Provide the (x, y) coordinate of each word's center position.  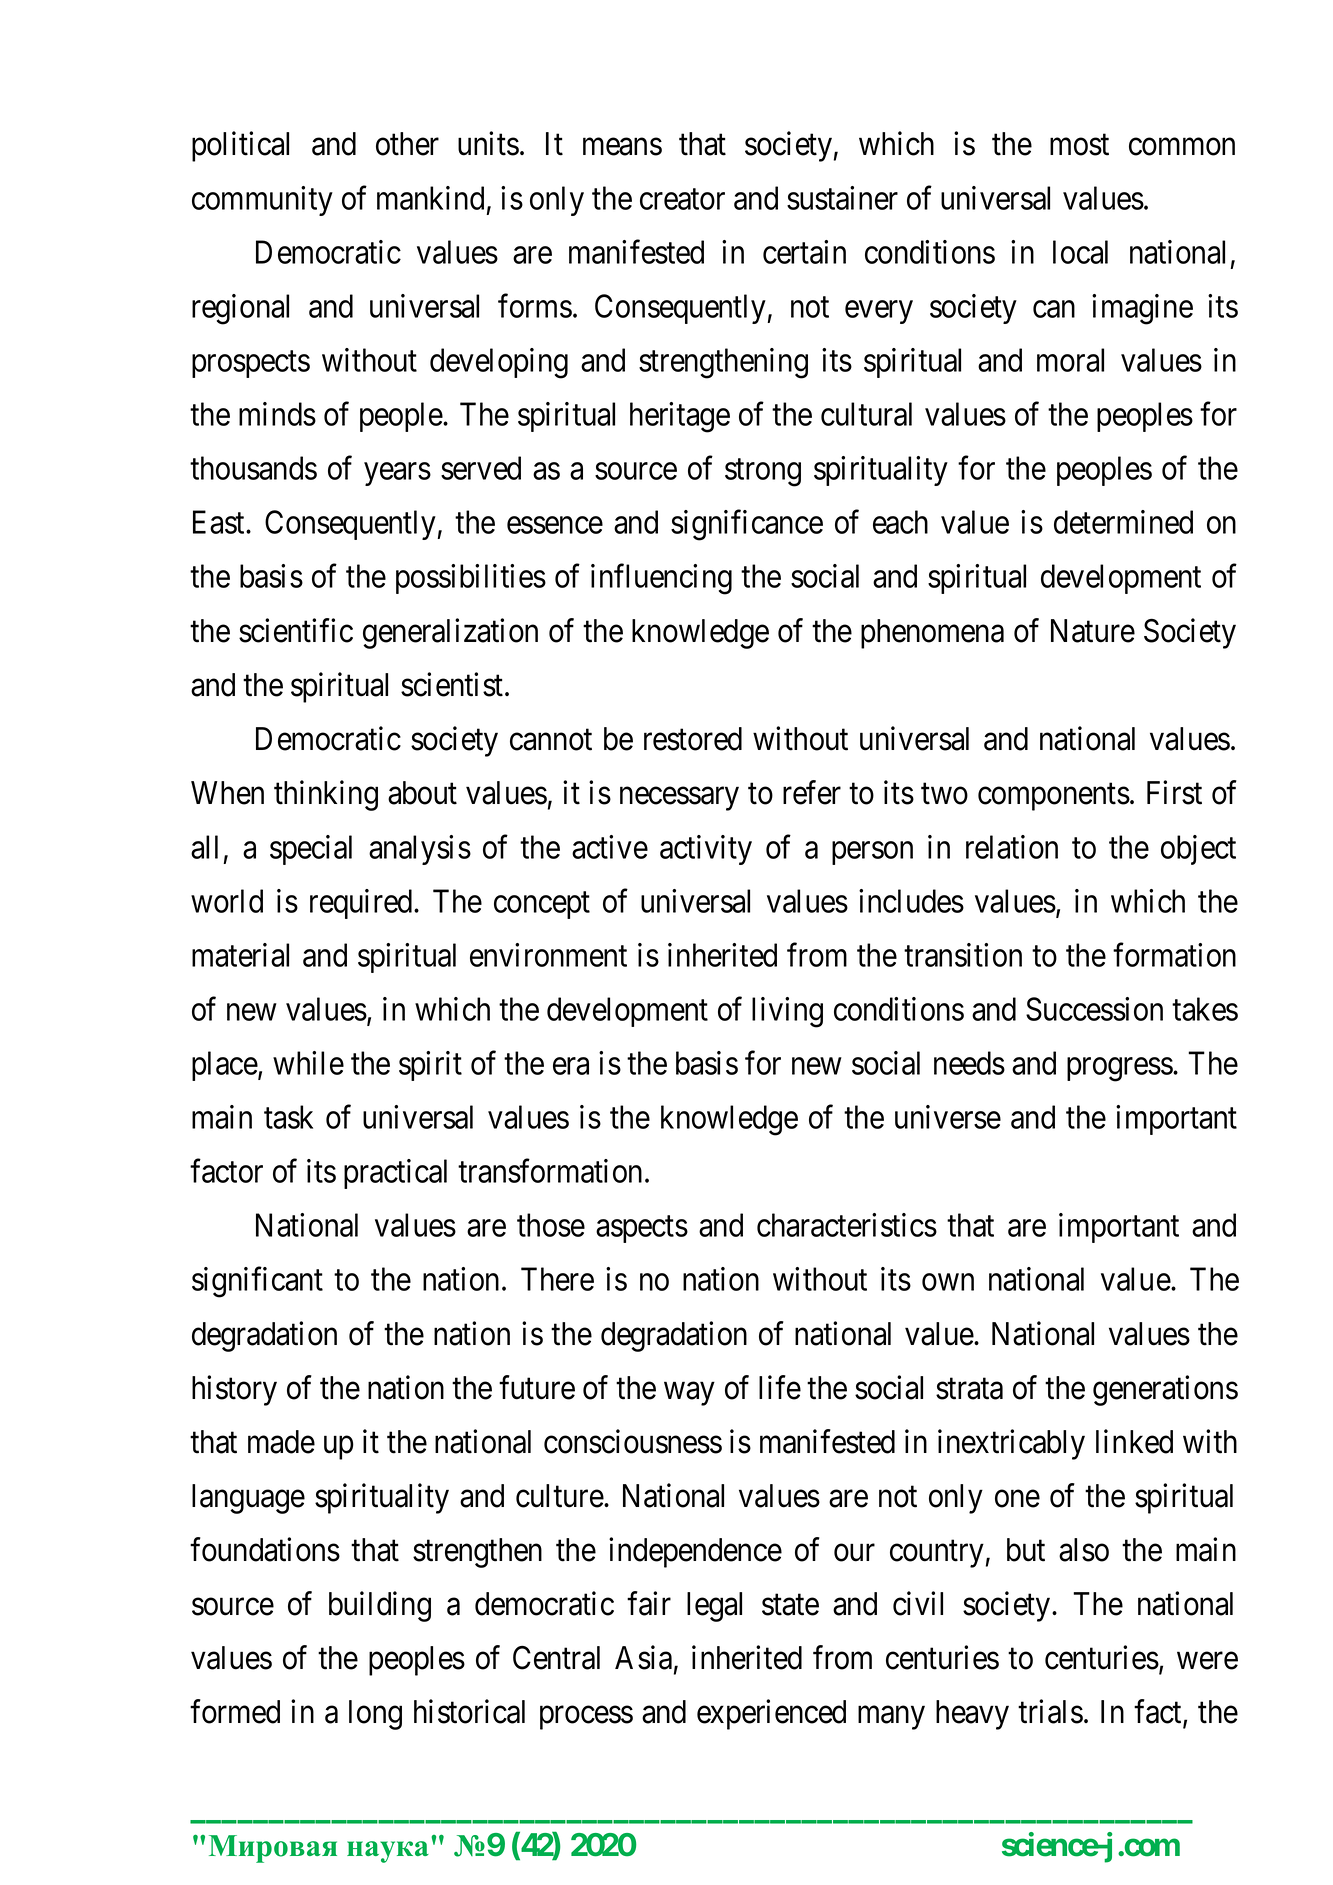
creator (682, 199)
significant (257, 1282)
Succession (1094, 1009)
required (362, 904)
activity (706, 850)
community (262, 201)
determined (1123, 522)
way (689, 1394)
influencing (661, 579)
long (375, 1715)
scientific (296, 630)
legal (714, 1607)
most (1079, 145)
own (948, 1282)
